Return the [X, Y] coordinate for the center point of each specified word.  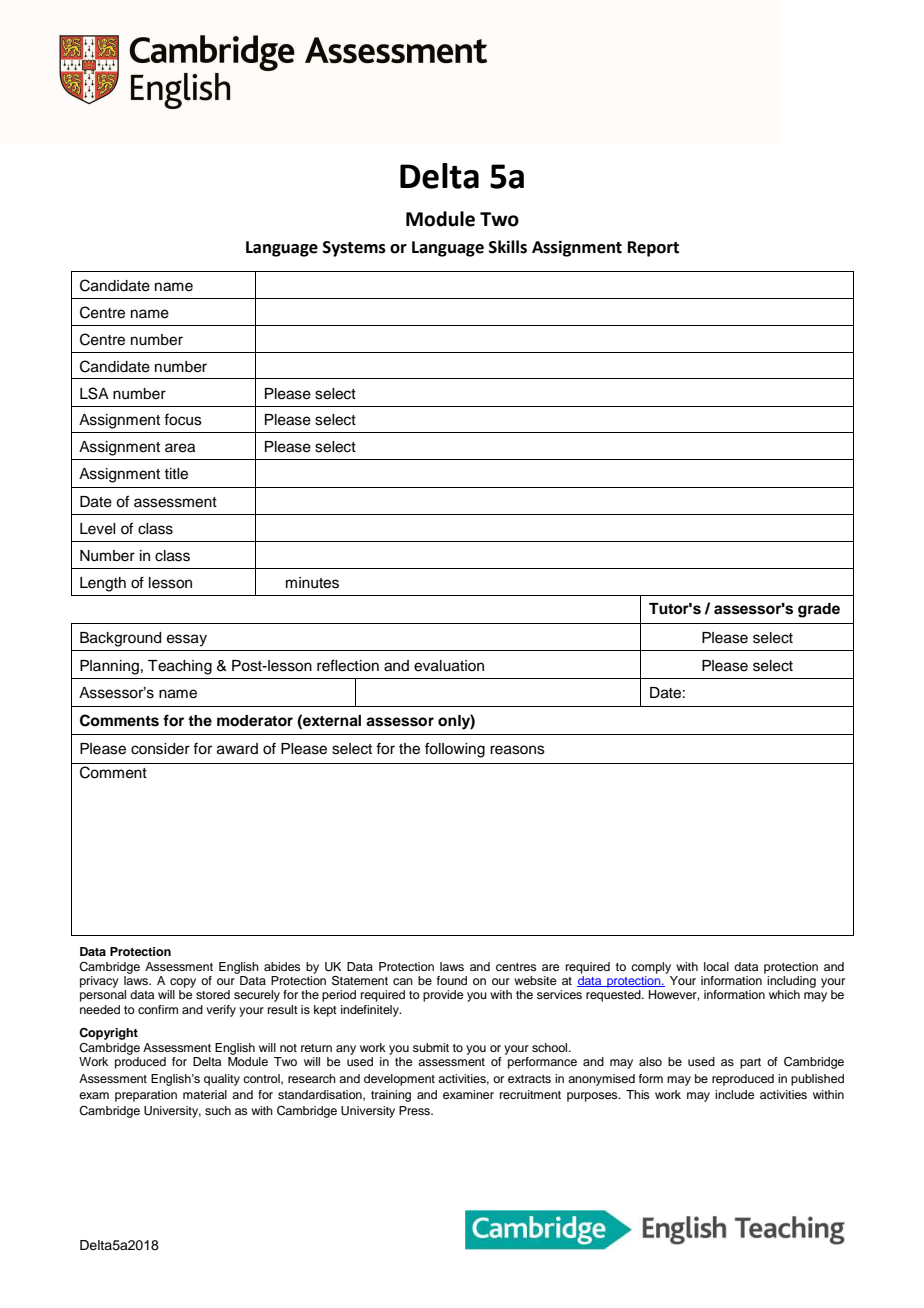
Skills [508, 247]
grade [819, 610]
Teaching [180, 667]
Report [653, 249]
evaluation [449, 666]
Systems [354, 249]
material [205, 1094]
